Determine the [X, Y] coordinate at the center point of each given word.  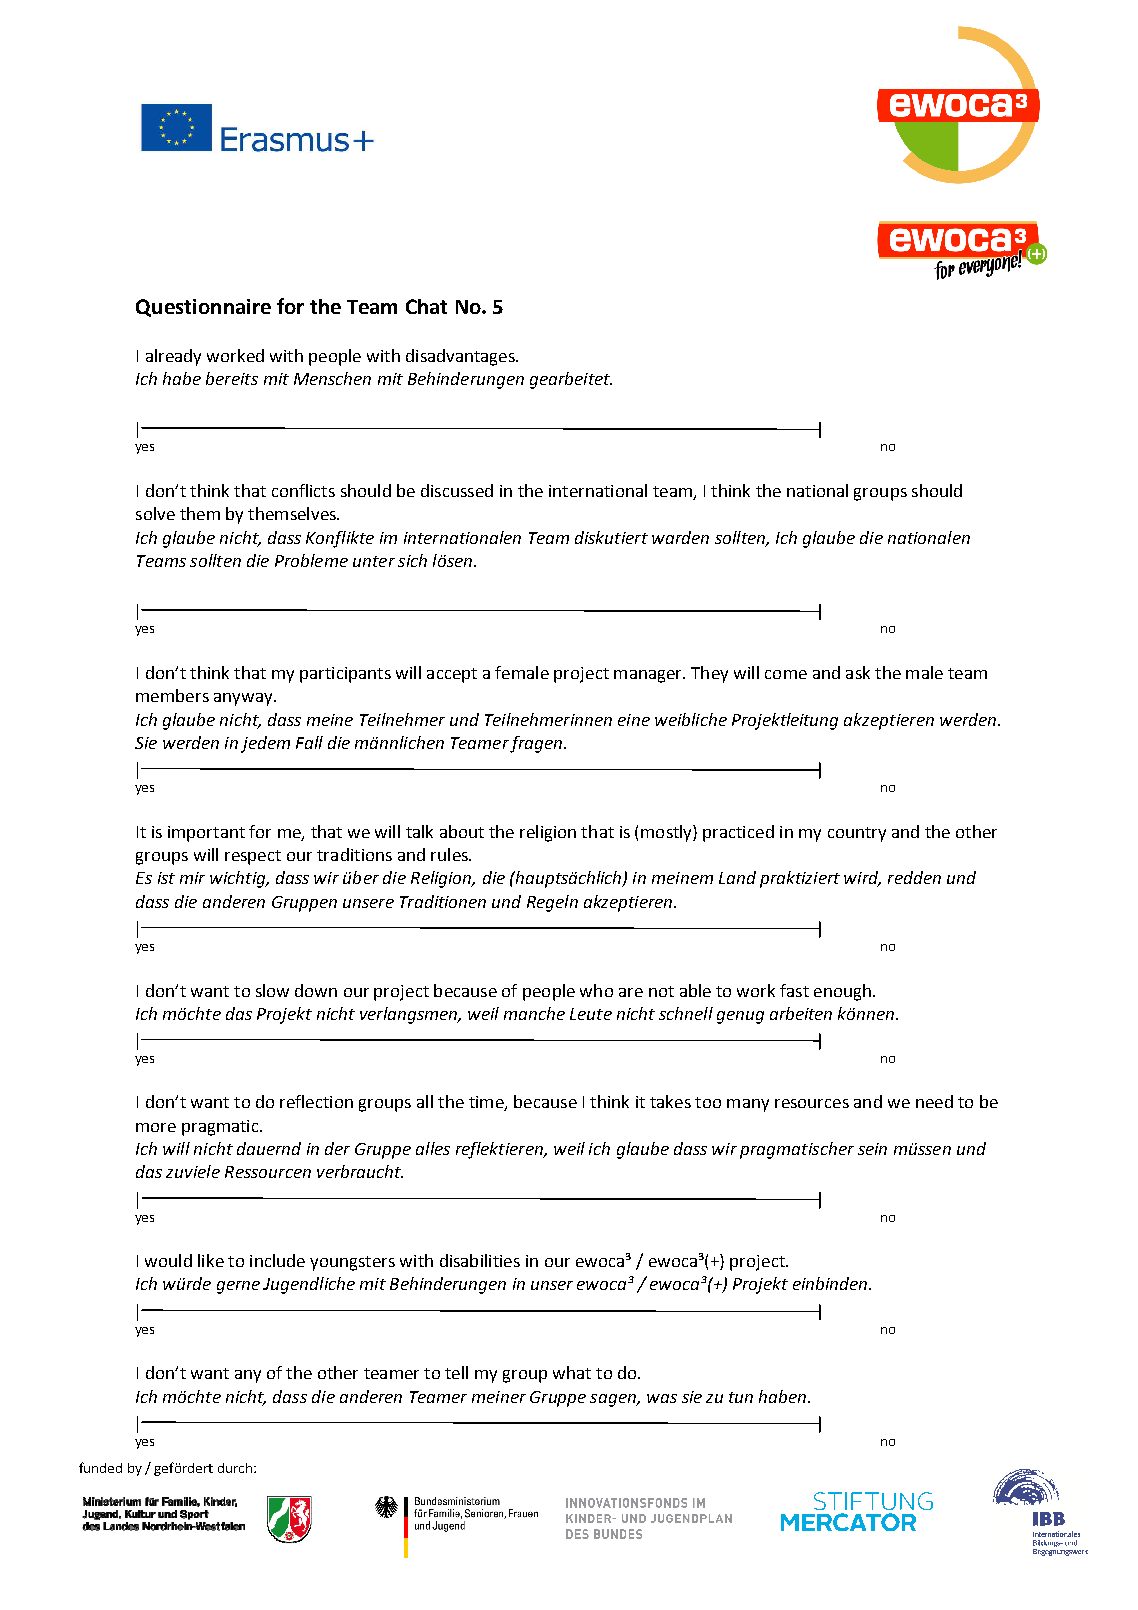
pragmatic [221, 1128]
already [173, 357]
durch [235, 1468]
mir [192, 878]
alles [433, 1148]
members [172, 695]
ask [858, 672]
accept [452, 675]
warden [680, 537]
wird [862, 879]
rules [450, 854]
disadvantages [461, 357]
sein [872, 1149]
